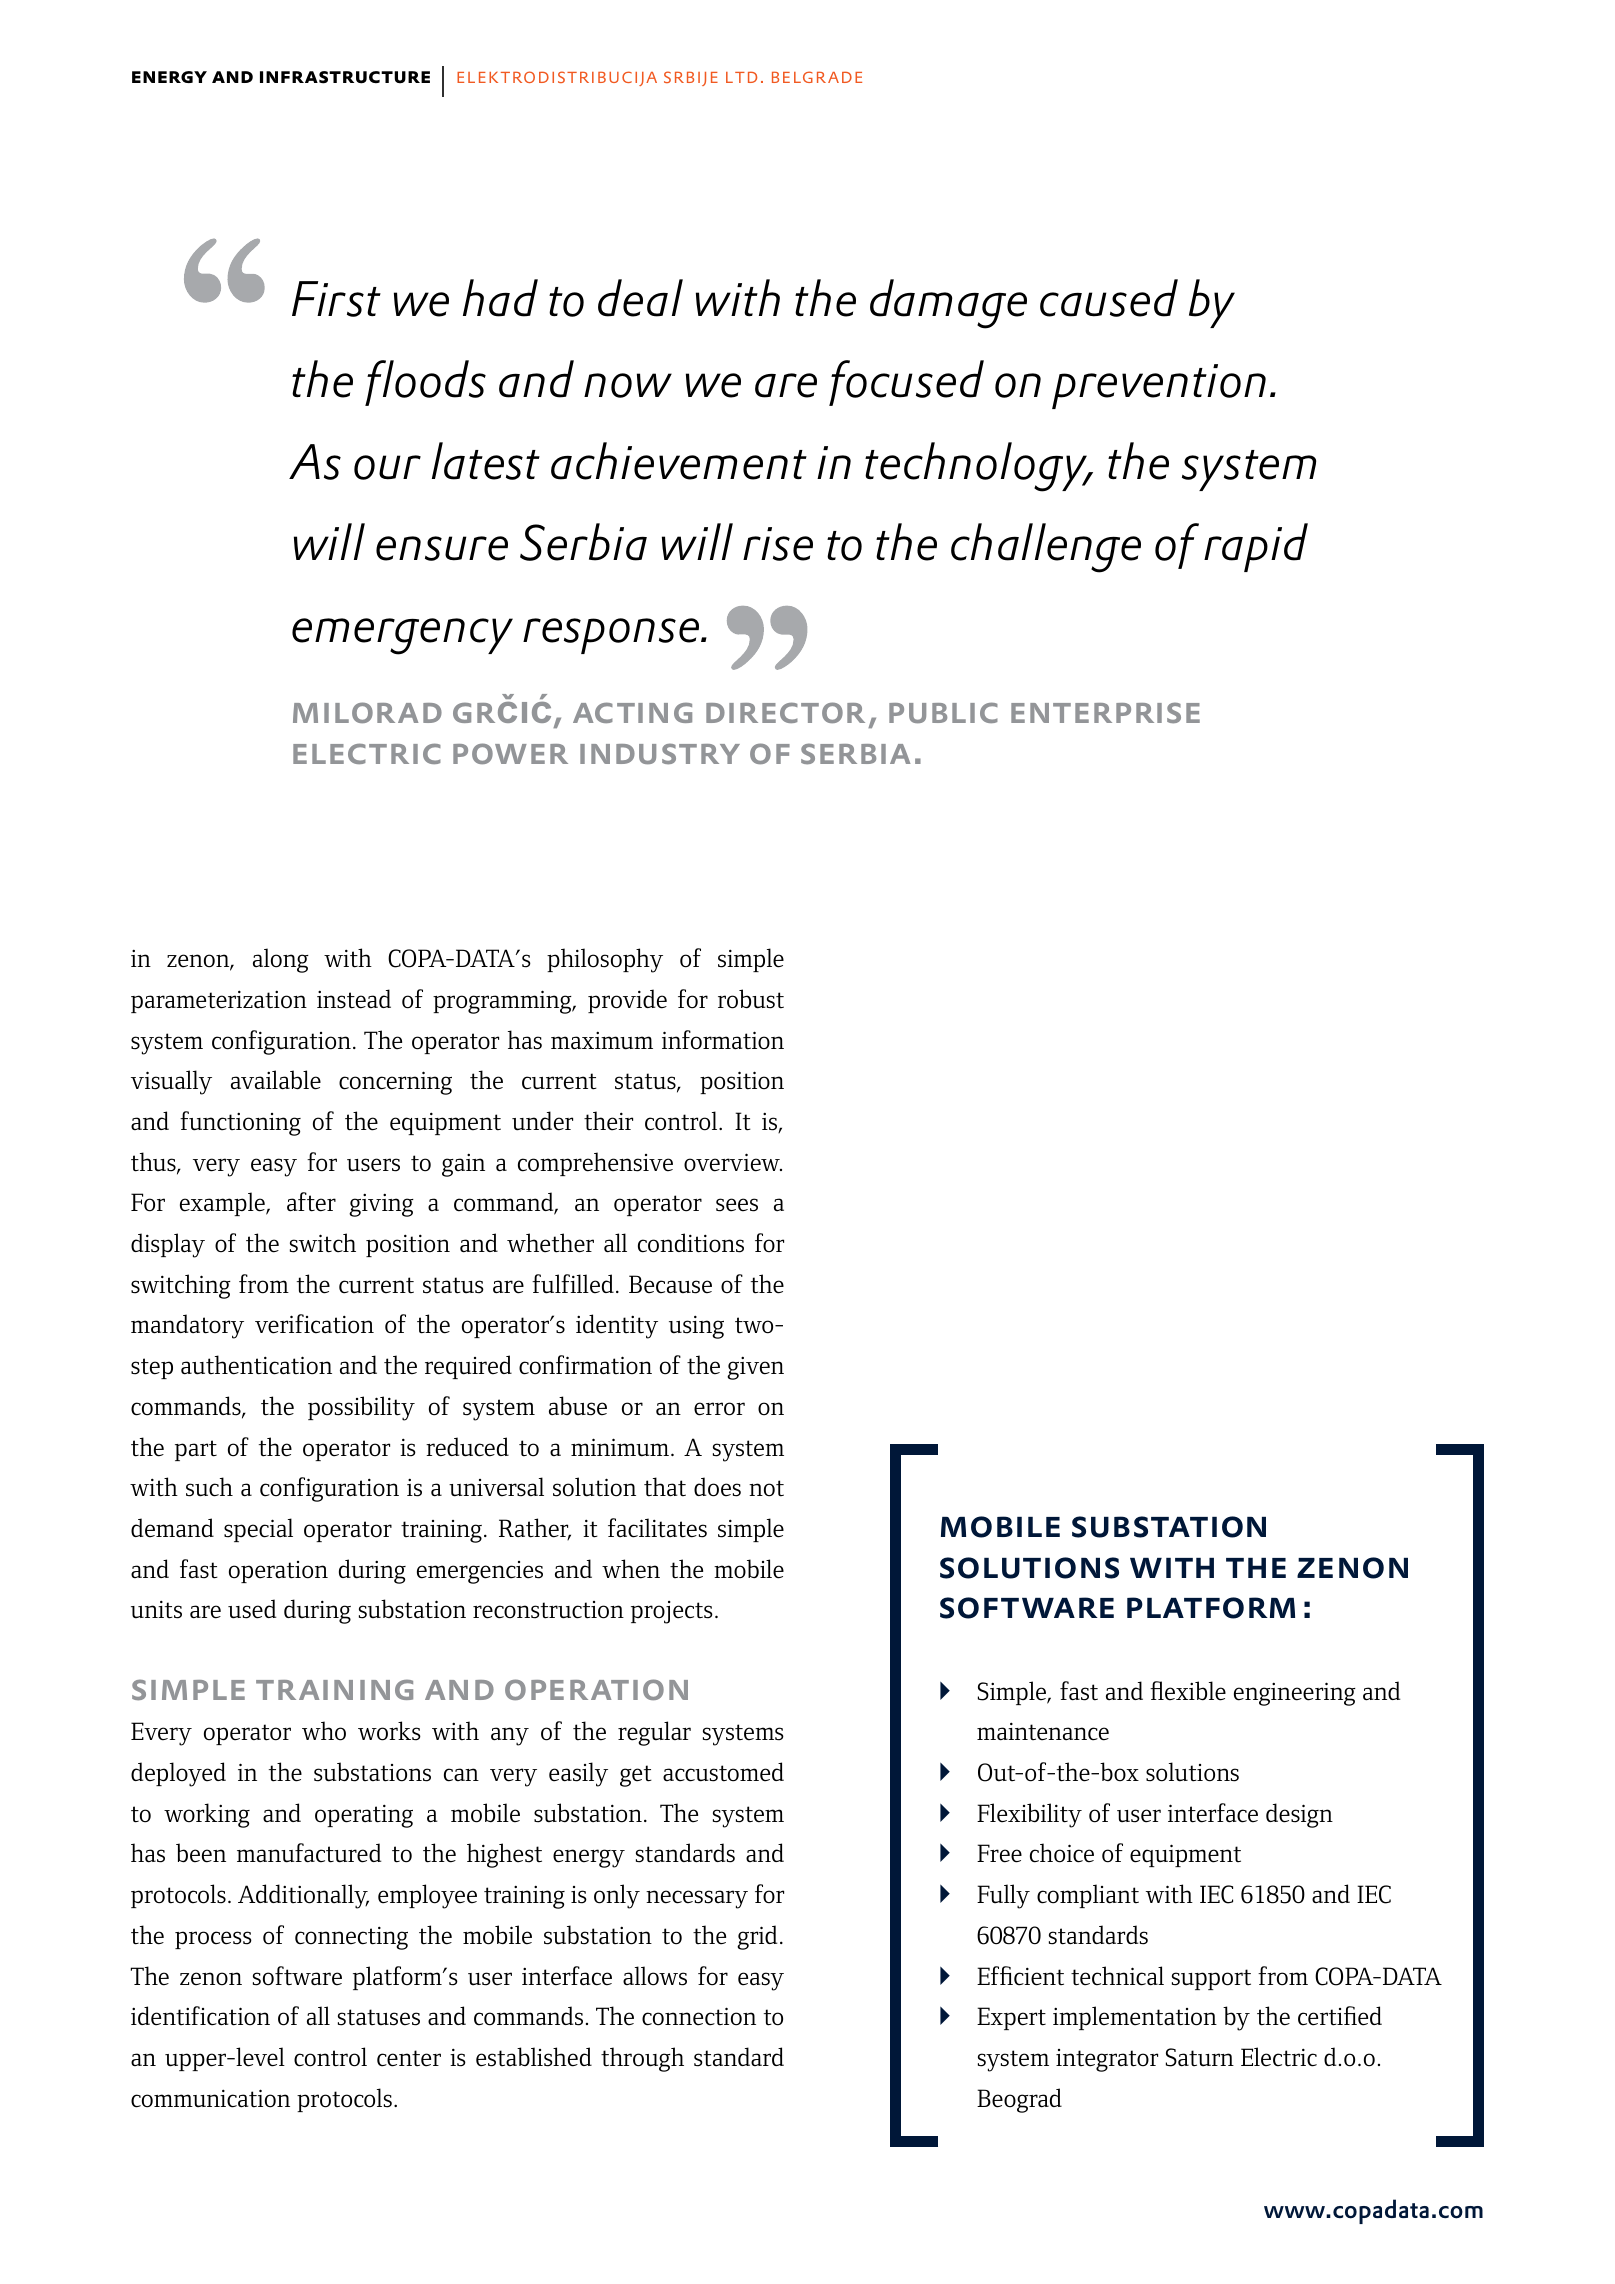 The height and width of the screenshot is (2284, 1615). I want to click on available, so click(276, 1080).
